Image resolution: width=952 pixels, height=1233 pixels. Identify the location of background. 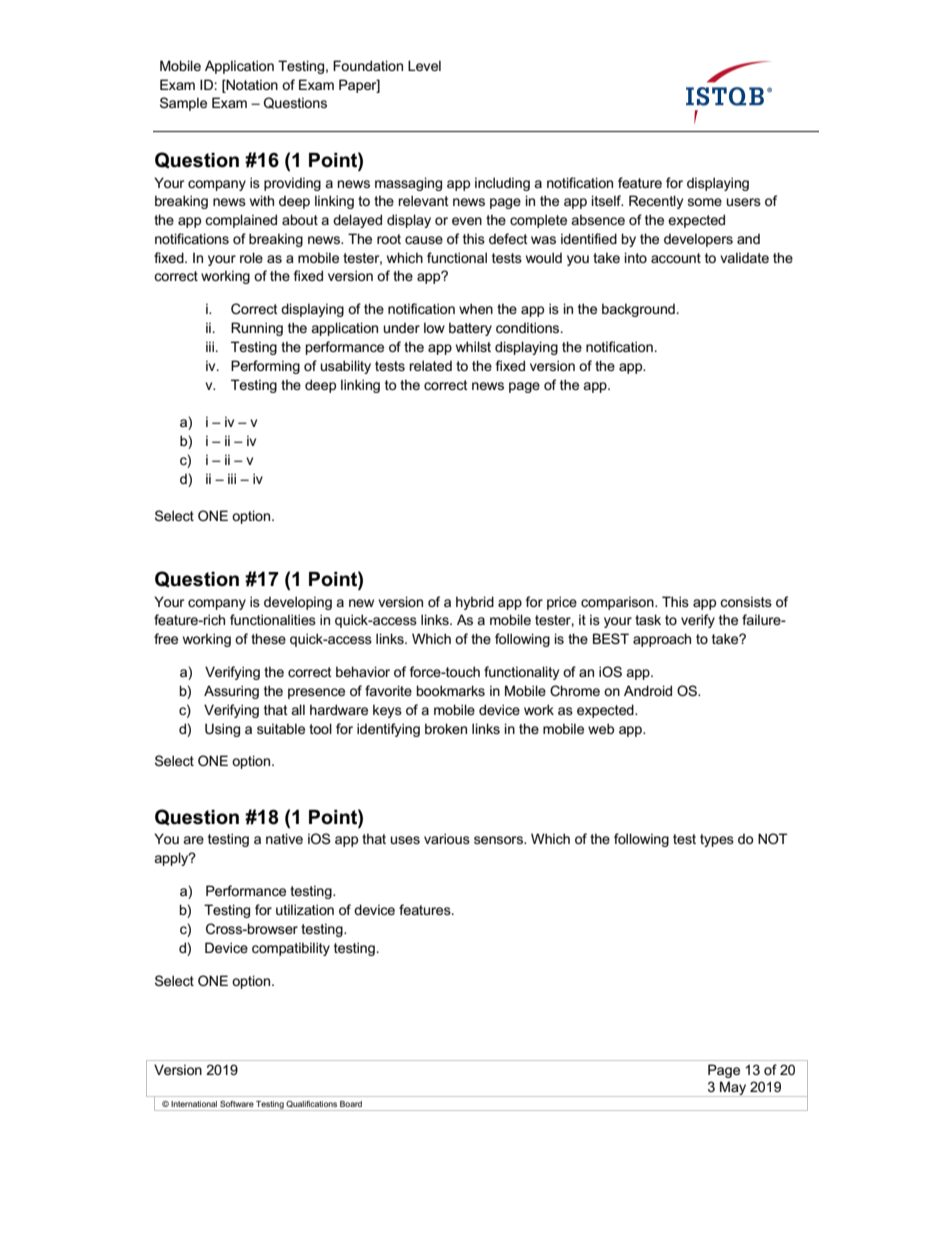
(638, 310).
